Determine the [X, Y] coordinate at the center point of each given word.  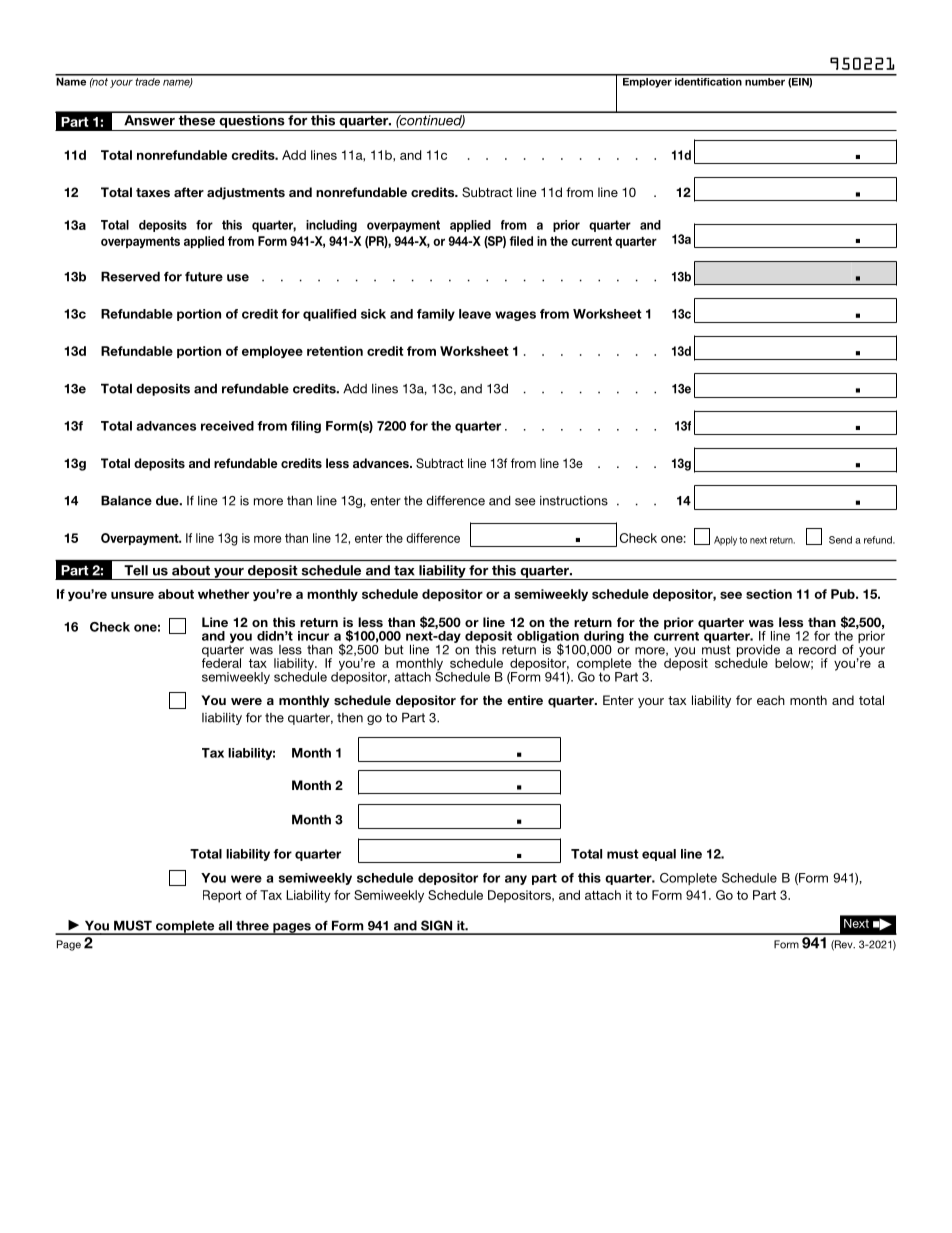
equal [659, 855]
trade [148, 80]
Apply [725, 541]
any [516, 880]
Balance [126, 500]
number [765, 80]
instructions [574, 501]
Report [222, 896]
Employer [647, 81]
